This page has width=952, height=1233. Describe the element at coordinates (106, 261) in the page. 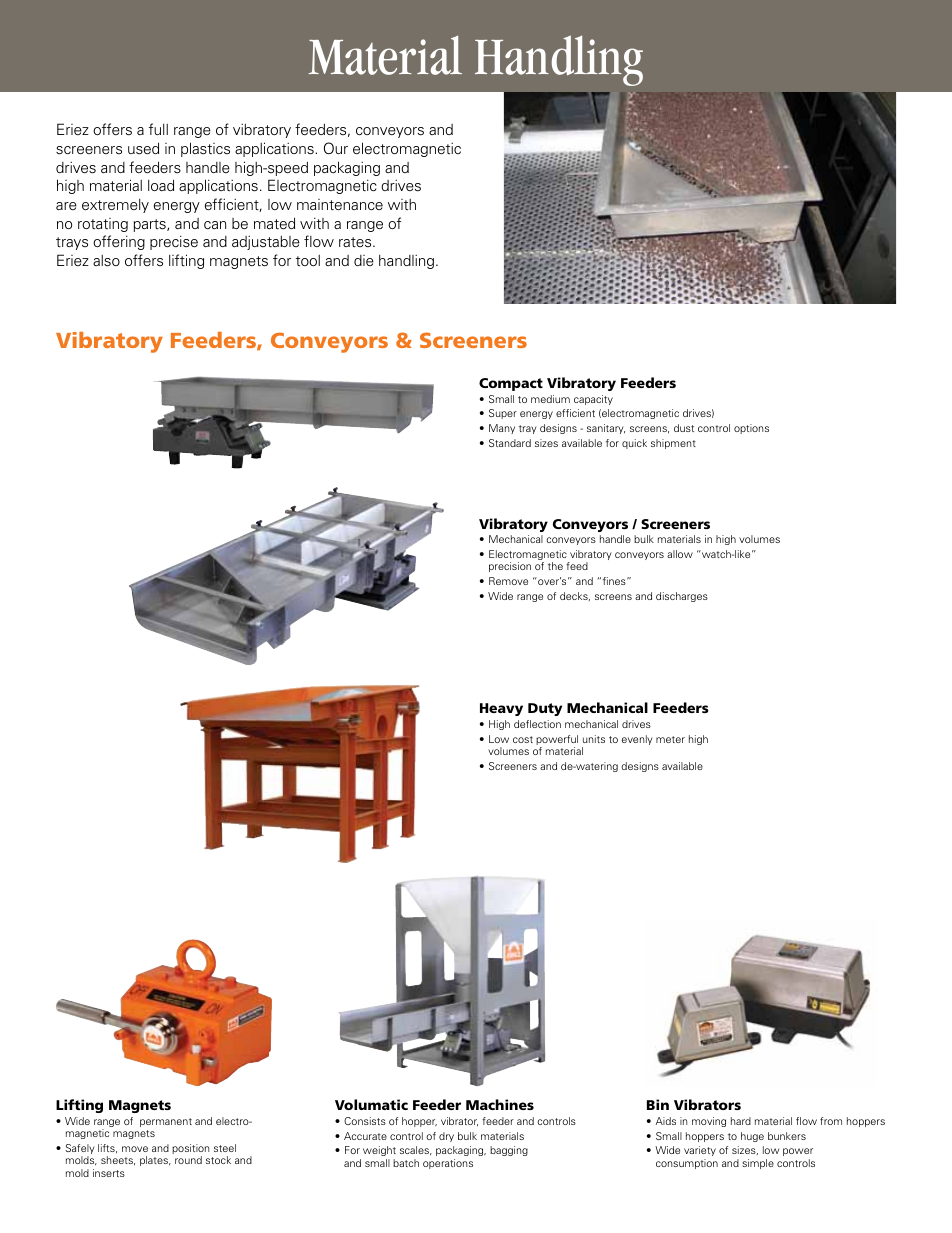

I see `also` at that location.
